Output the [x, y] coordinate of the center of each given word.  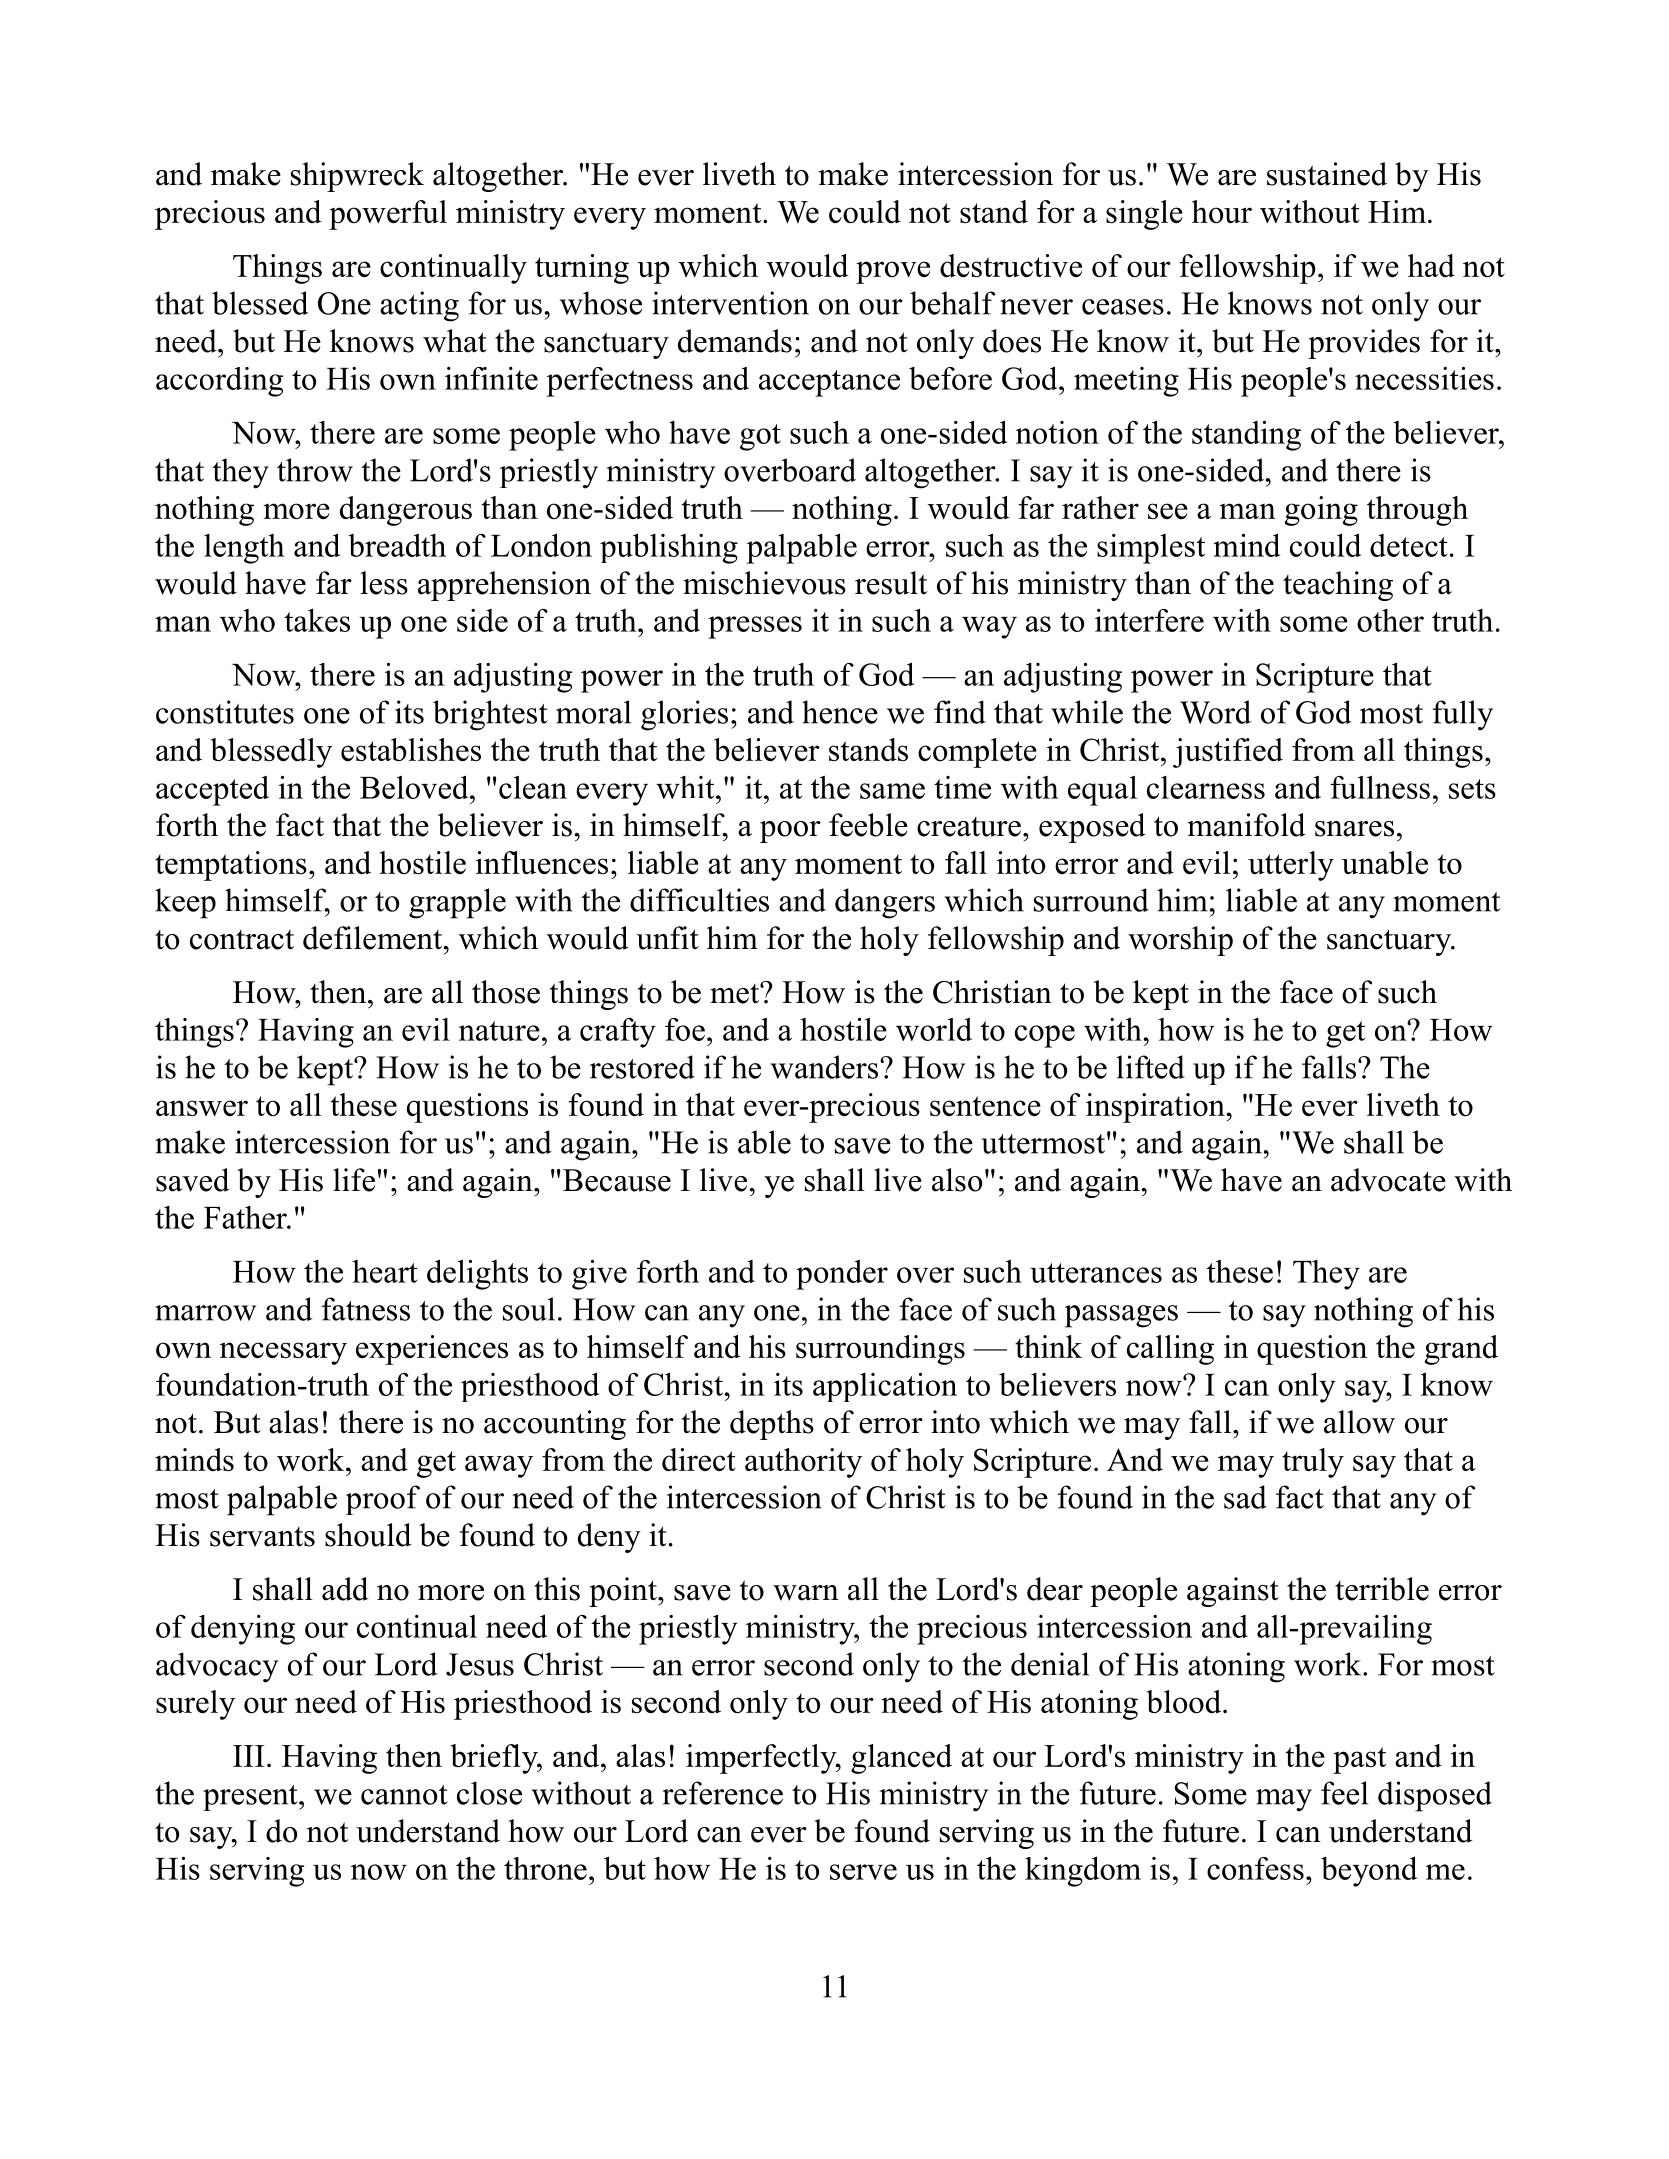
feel [1344, 1793]
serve [863, 1872]
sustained [1327, 174]
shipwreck [357, 177]
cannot [404, 1795]
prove [893, 272]
